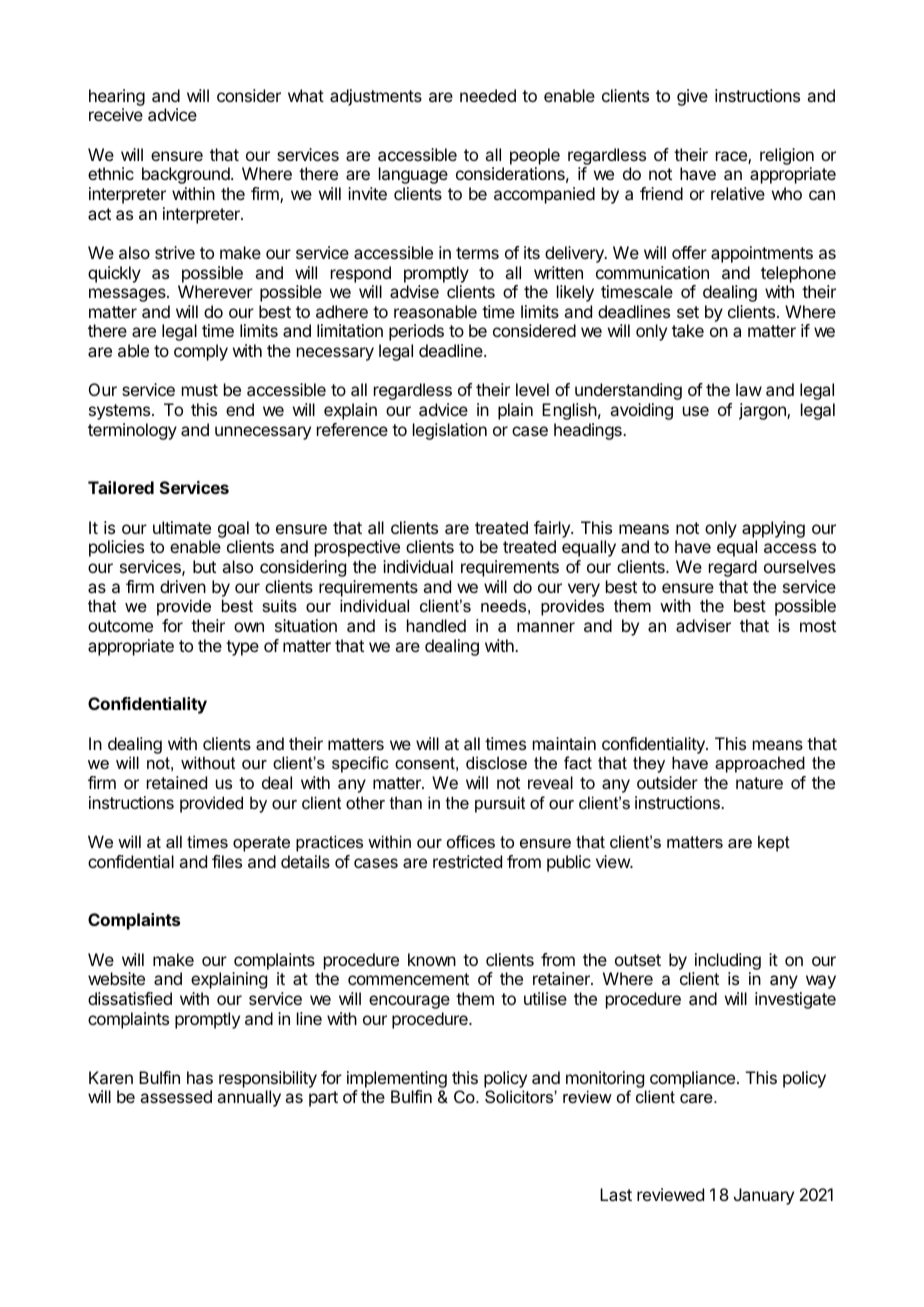  Describe the element at coordinates (749, 389) in the page. I see `law` at that location.
